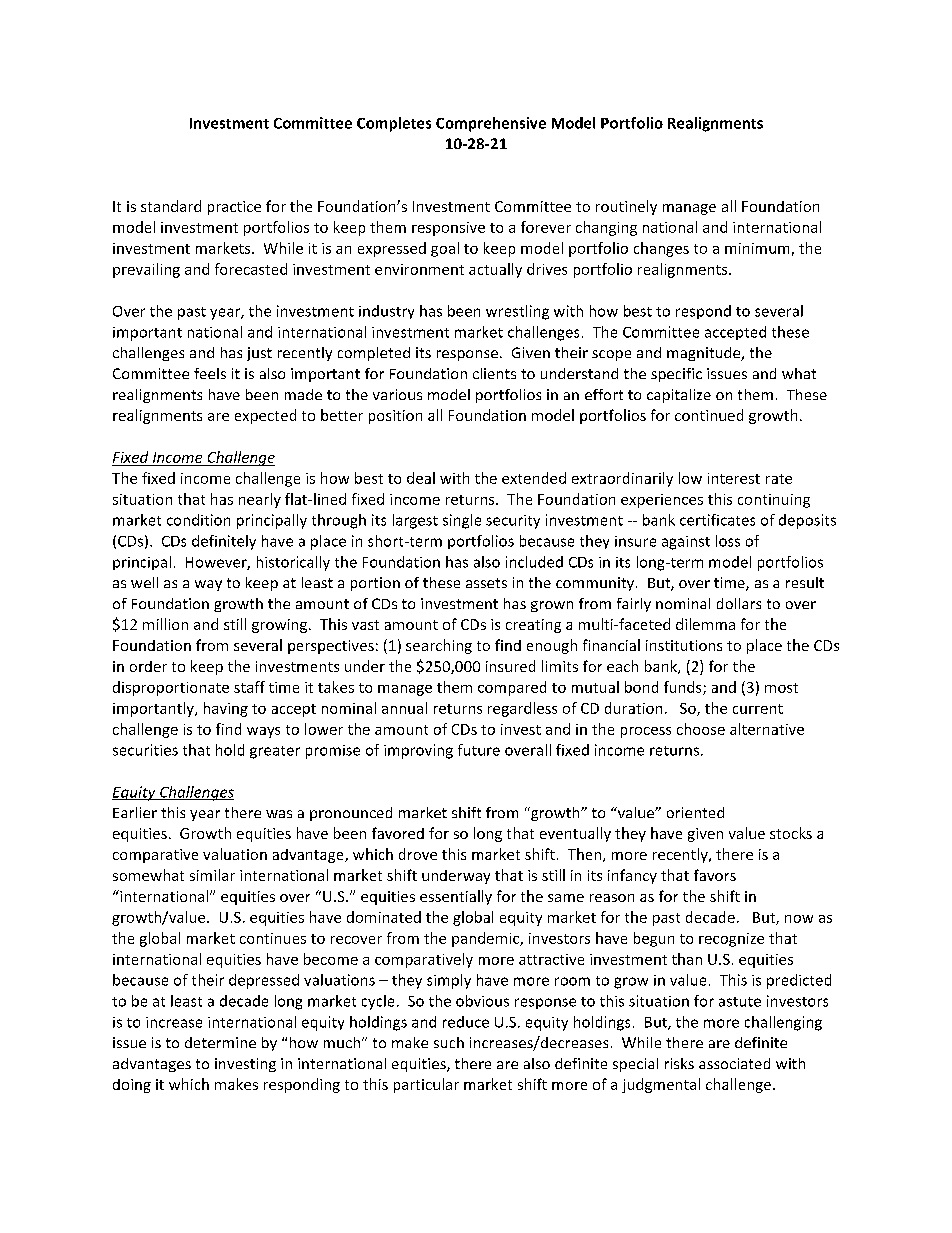 This page has width=952, height=1233. What do you see at coordinates (486, 583) in the page?
I see `assets` at bounding box center [486, 583].
